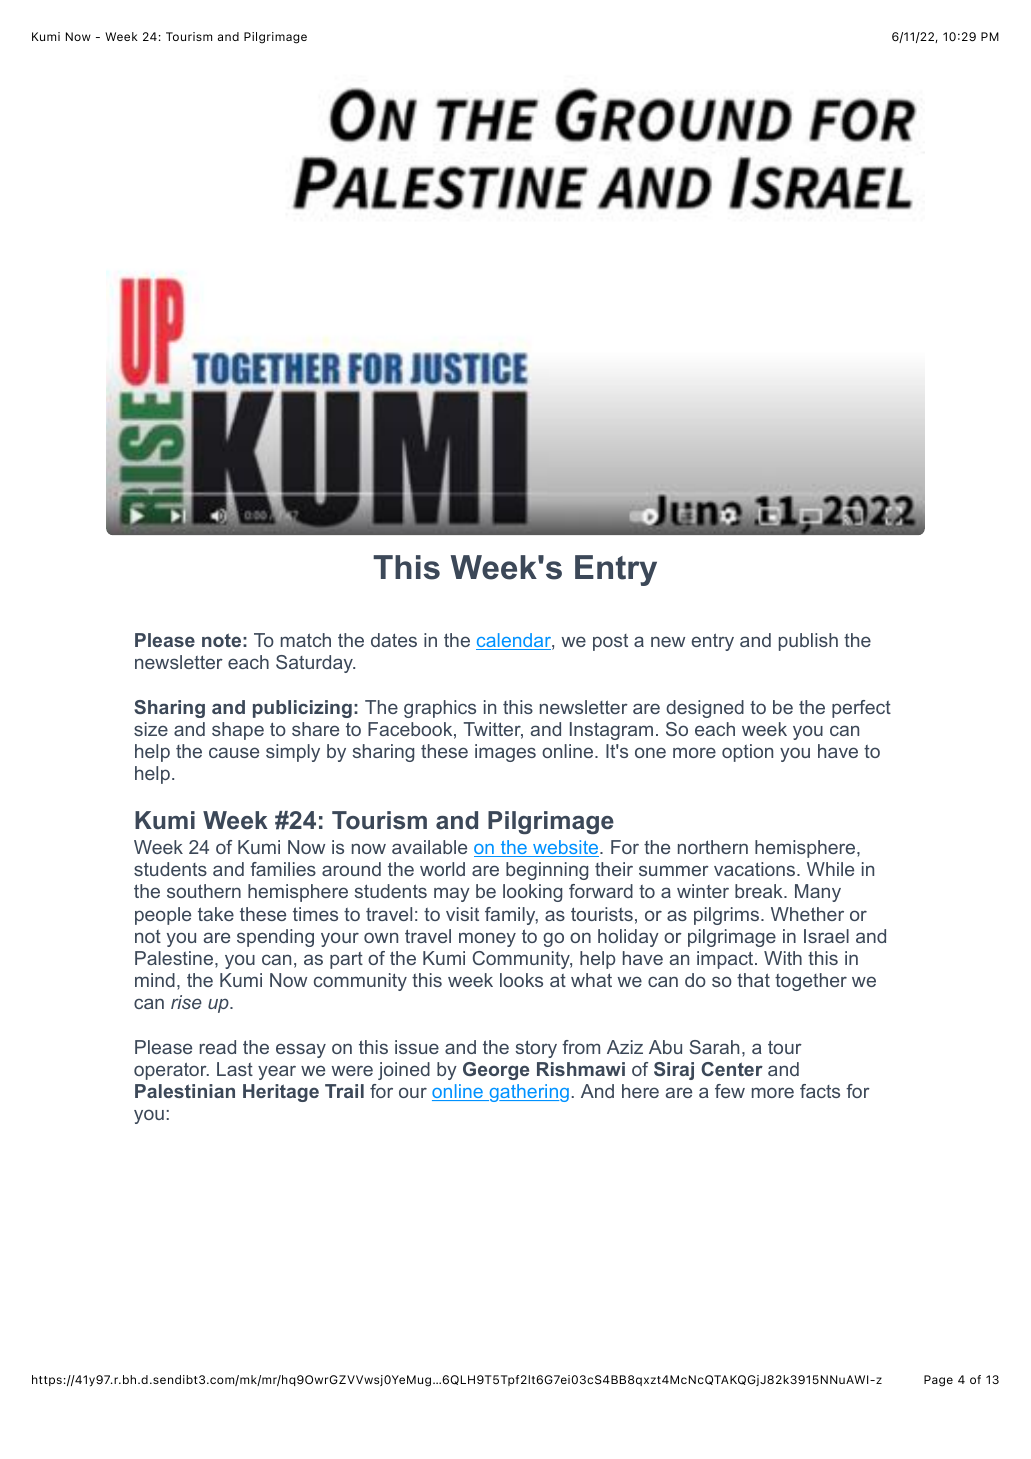  What do you see at coordinates (820, 1091) in the screenshot?
I see `facts` at bounding box center [820, 1091].
